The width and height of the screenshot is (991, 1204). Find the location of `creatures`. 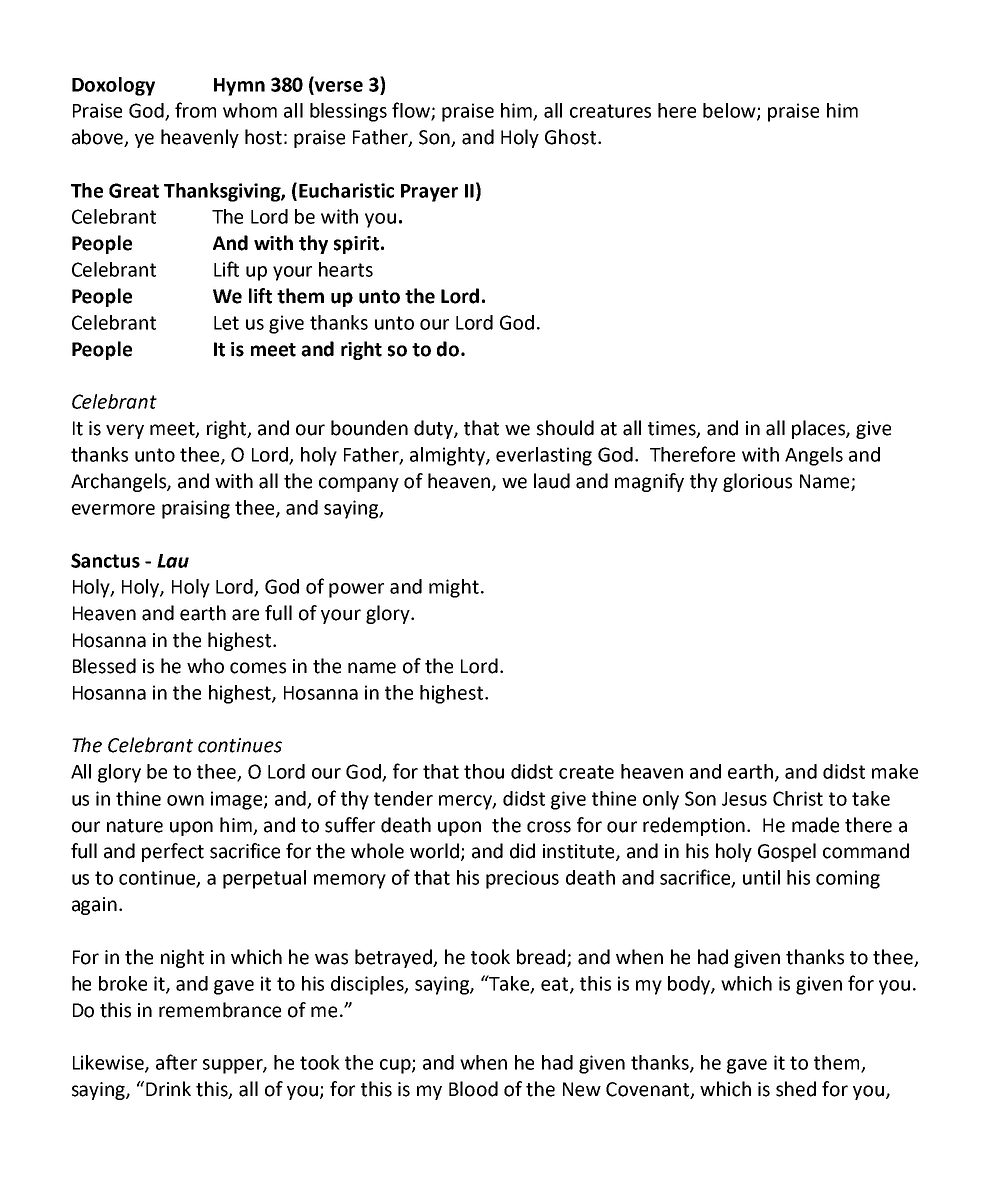

creatures is located at coordinates (610, 111).
